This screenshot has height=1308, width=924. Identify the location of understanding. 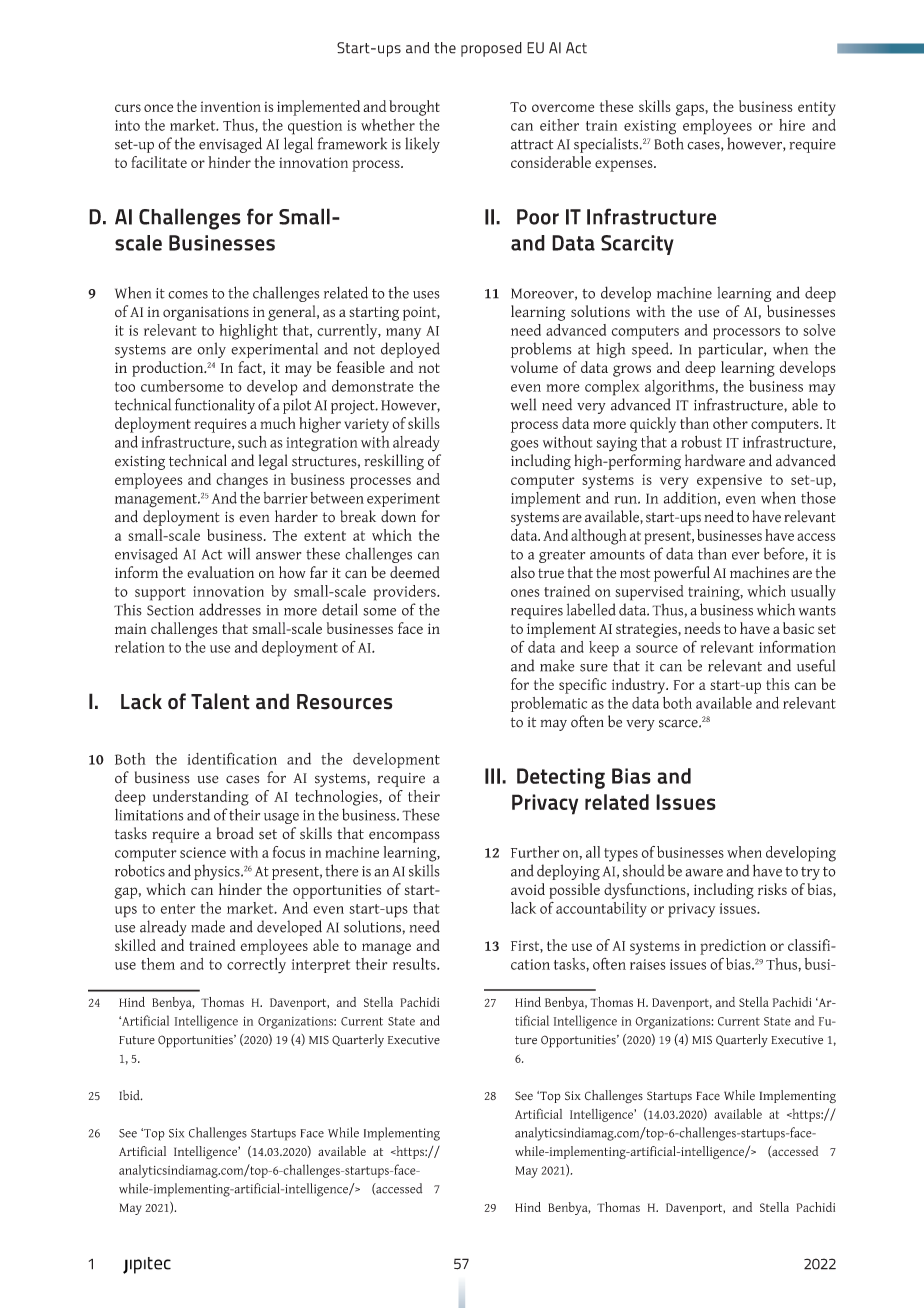
(201, 798).
